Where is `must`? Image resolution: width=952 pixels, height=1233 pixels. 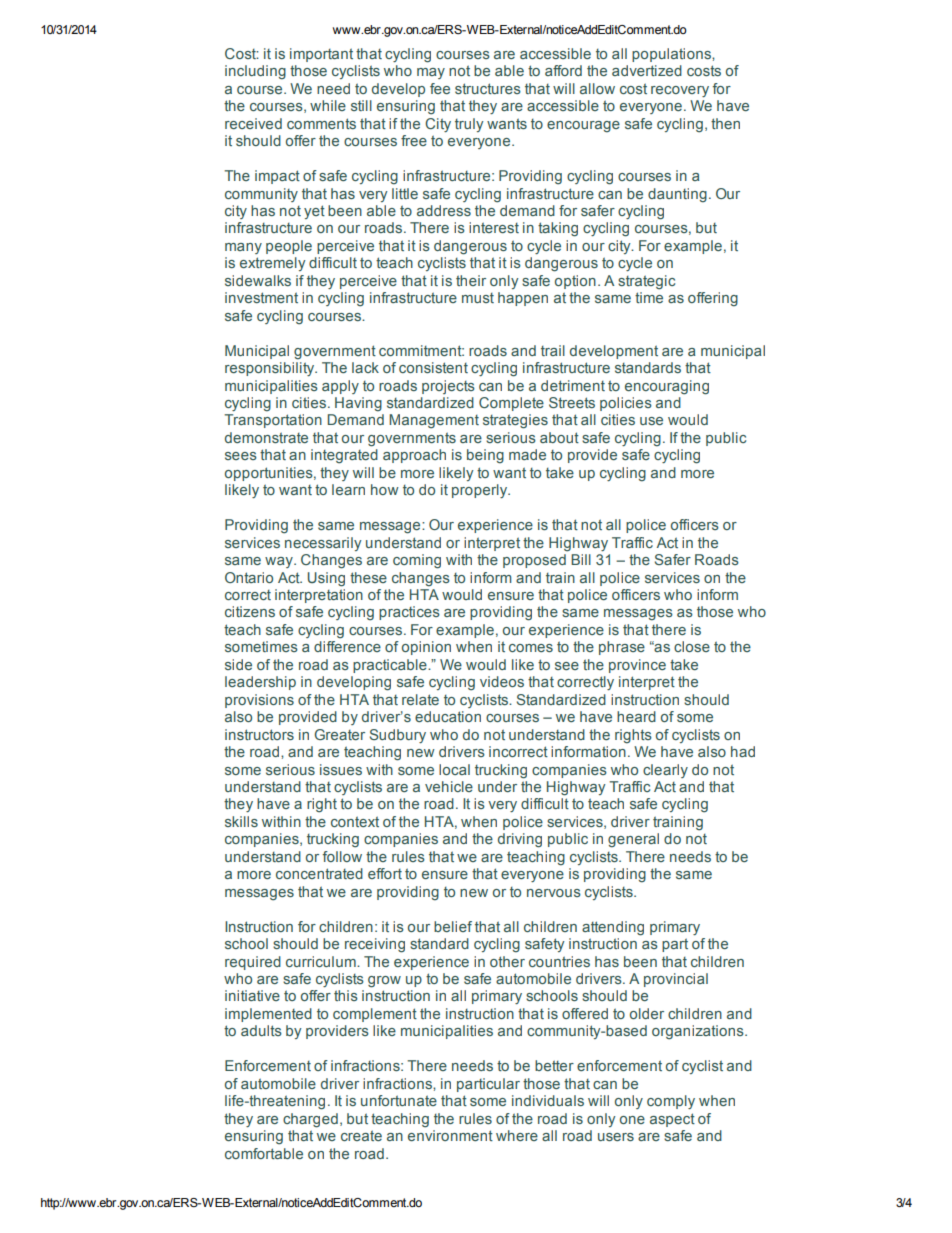 must is located at coordinates (478, 298).
